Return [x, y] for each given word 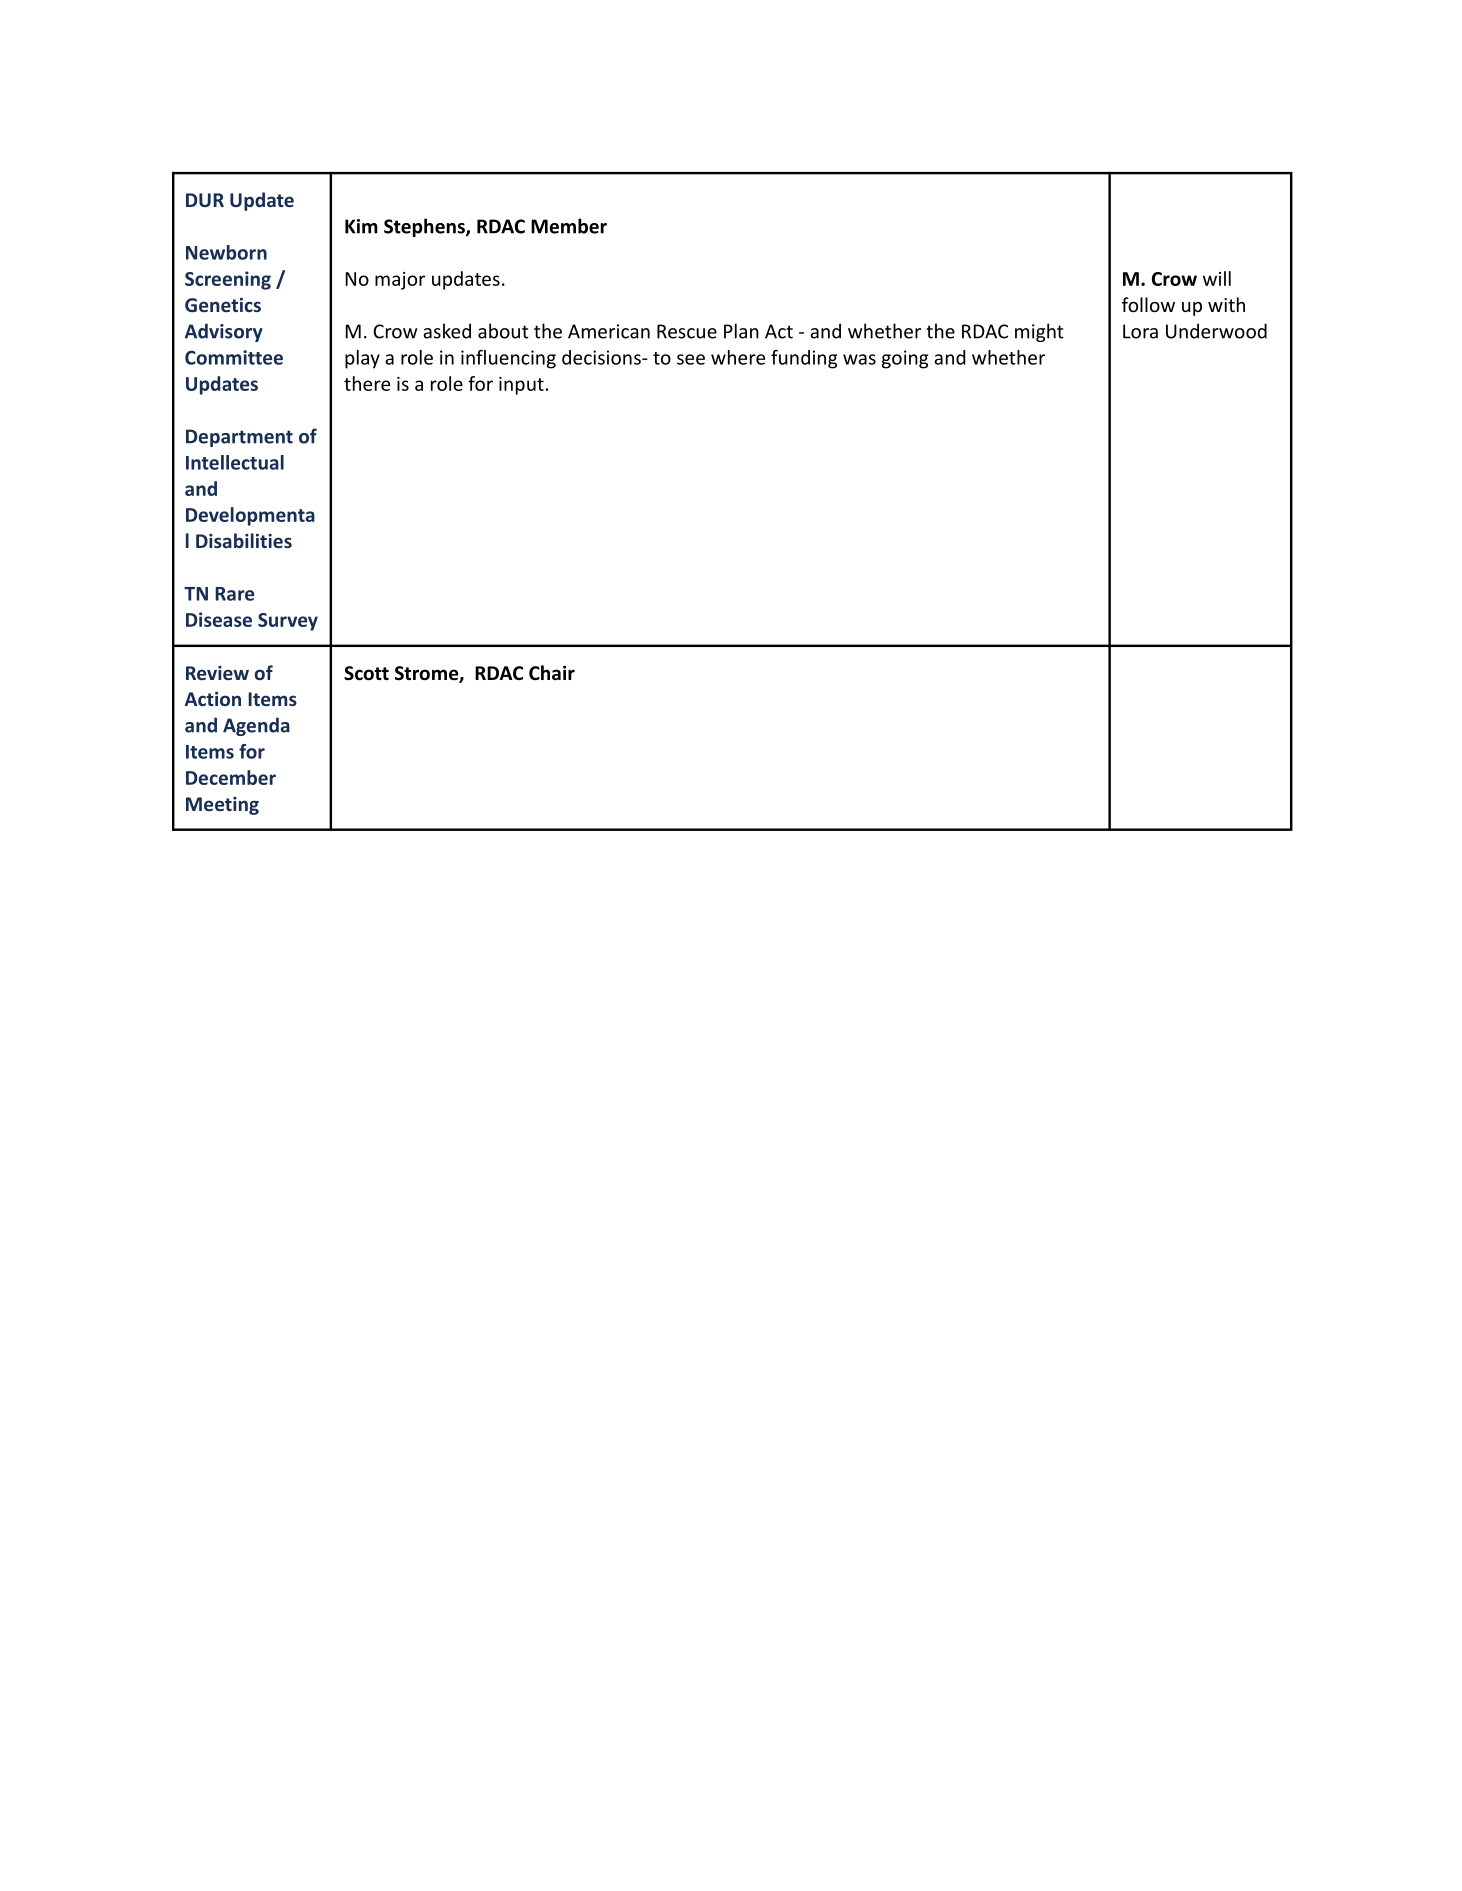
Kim [361, 226]
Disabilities [244, 540]
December [231, 777]
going [905, 359]
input [521, 386]
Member [569, 226]
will [1217, 278]
